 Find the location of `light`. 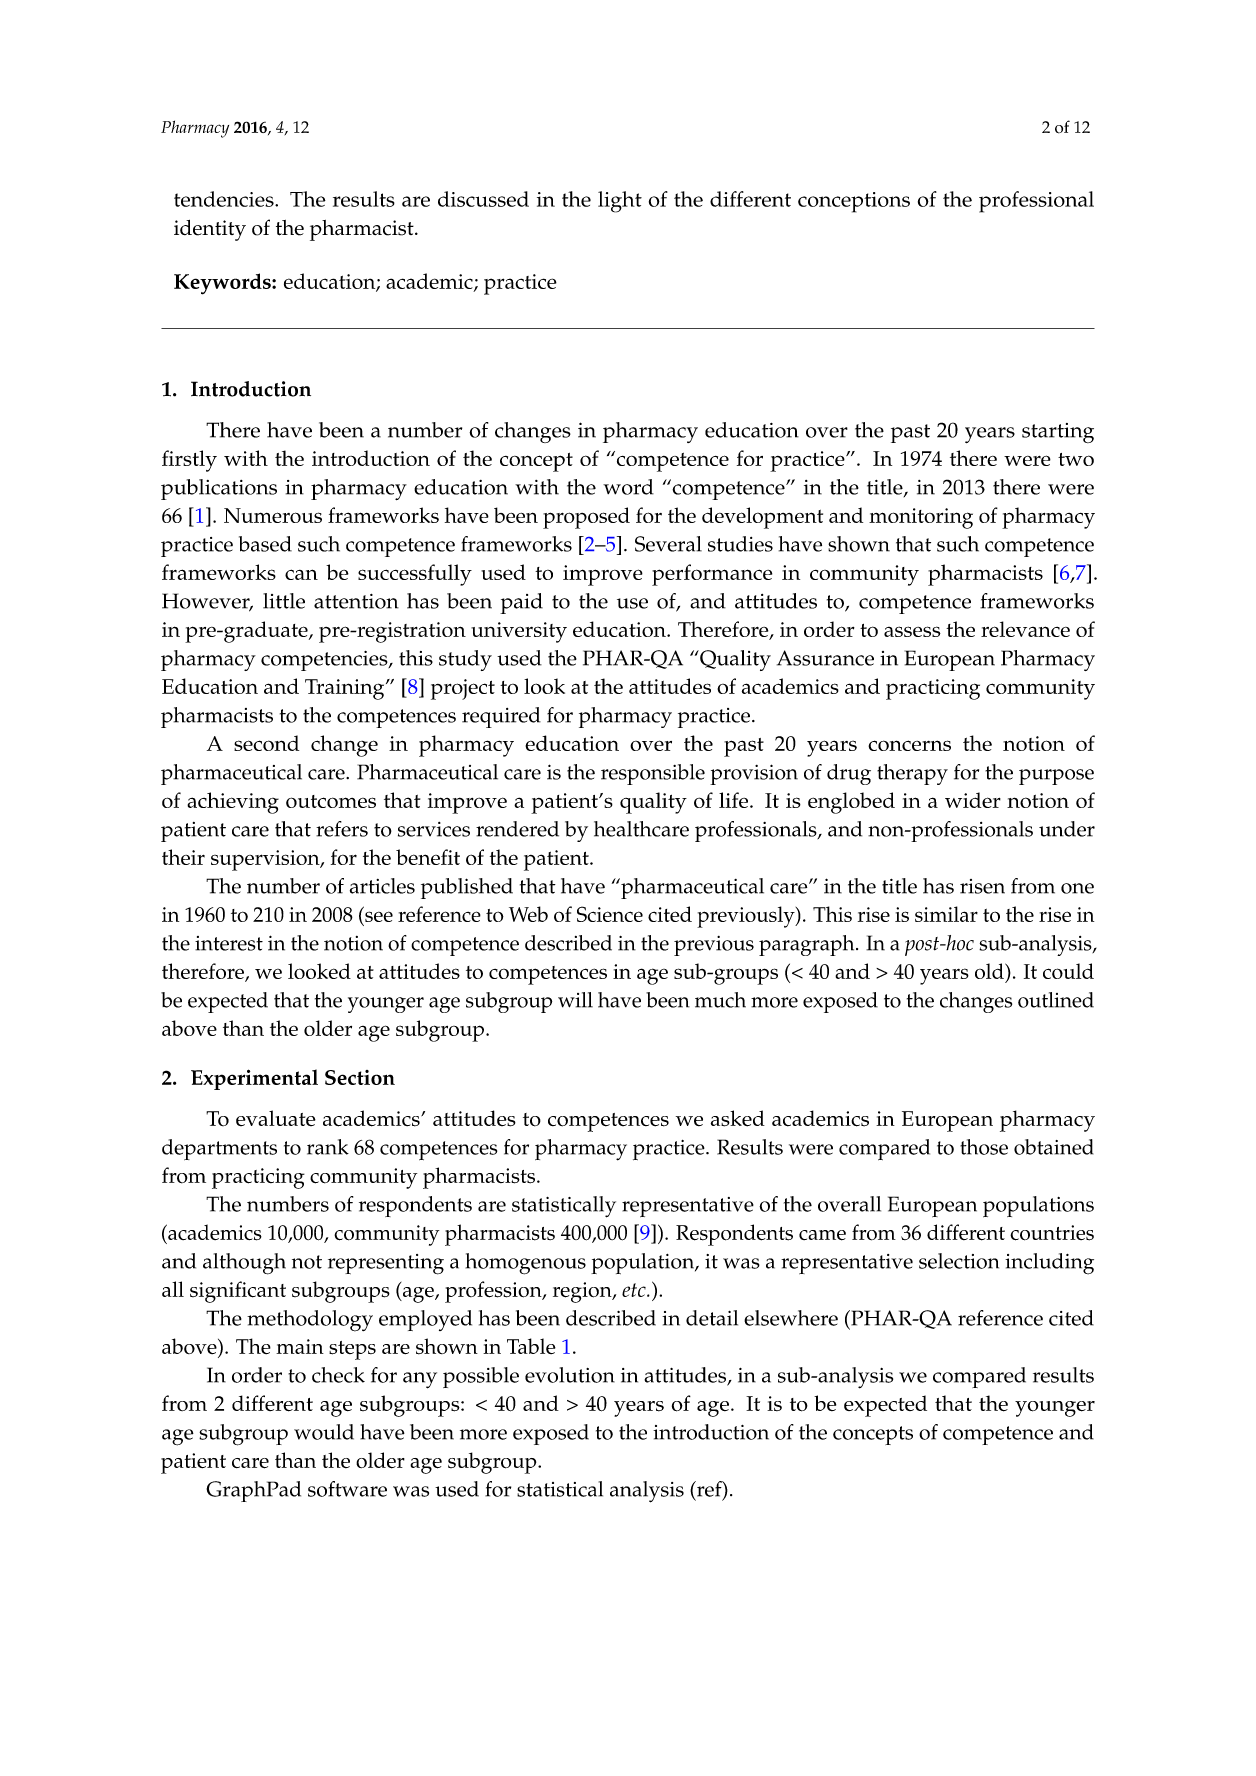

light is located at coordinates (620, 202).
